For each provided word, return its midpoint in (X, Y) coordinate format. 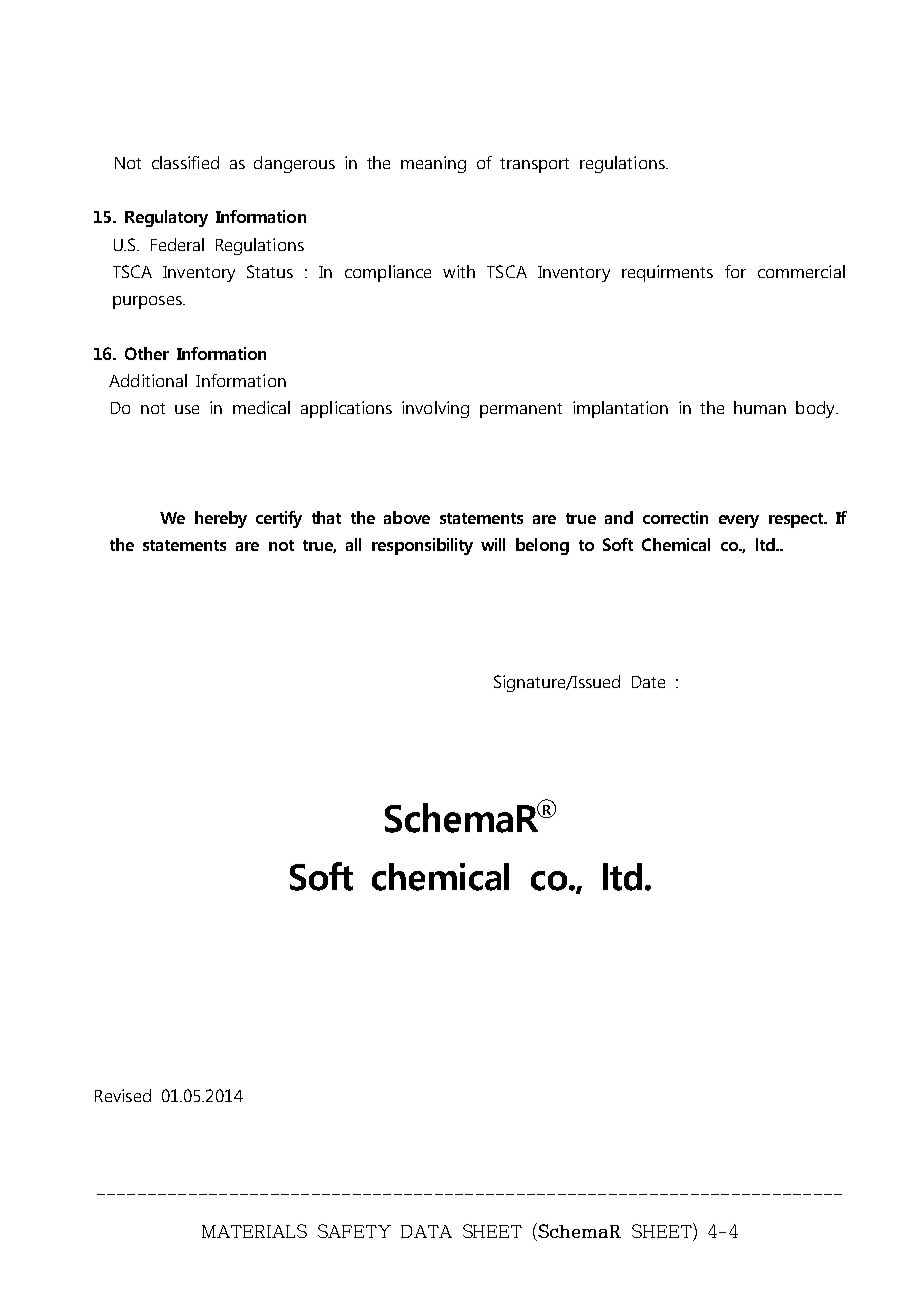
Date (648, 682)
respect (797, 520)
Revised (123, 1095)
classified (185, 162)
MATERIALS (254, 1231)
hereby (221, 519)
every (739, 521)
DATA (426, 1231)
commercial (801, 271)
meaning (433, 164)
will (493, 544)
